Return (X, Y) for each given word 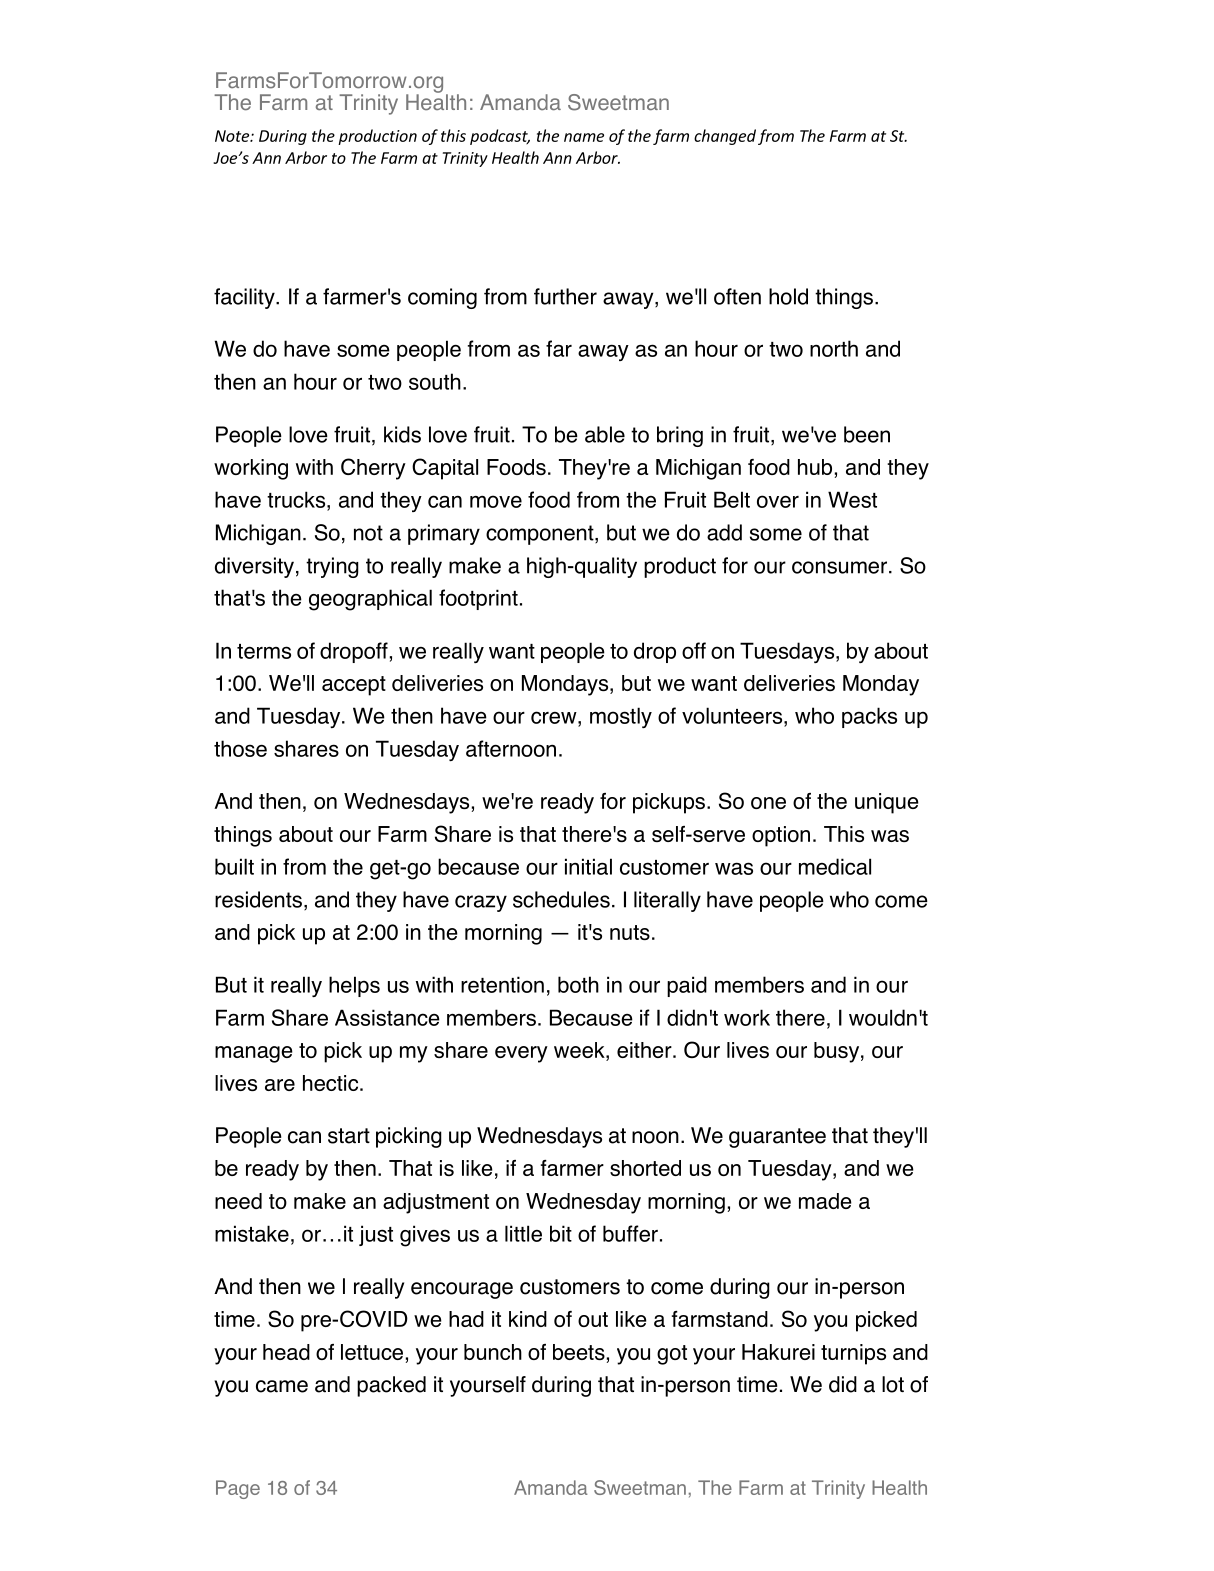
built (234, 866)
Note (233, 136)
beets (579, 1352)
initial (588, 866)
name (584, 137)
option (781, 836)
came (282, 1386)
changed (725, 137)
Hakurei (778, 1352)
